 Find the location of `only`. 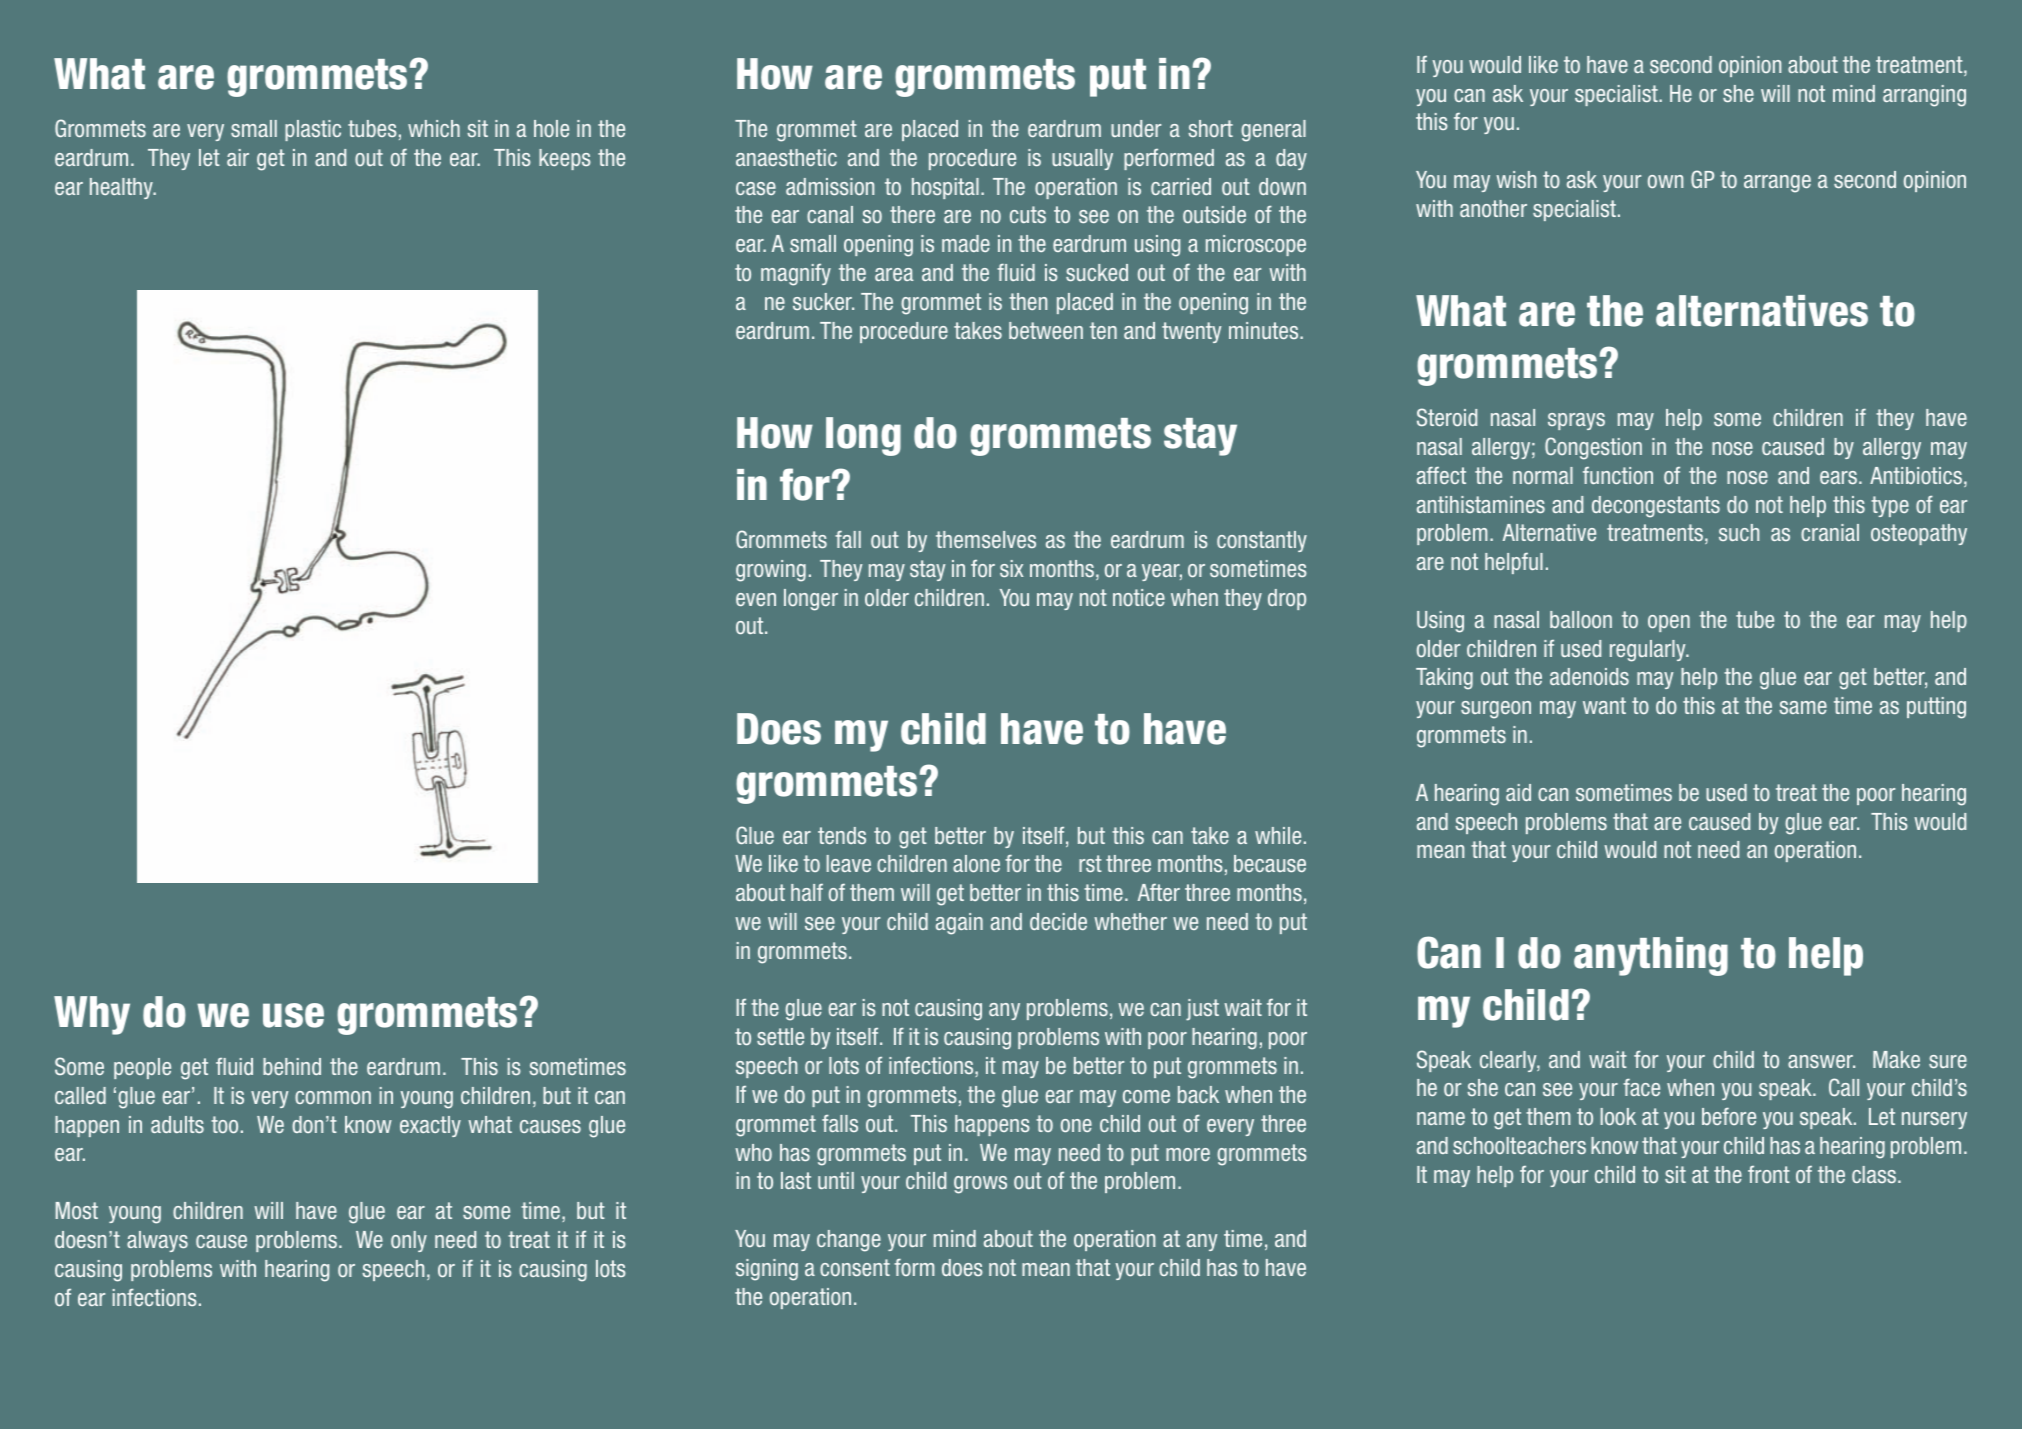

only is located at coordinates (409, 1241).
